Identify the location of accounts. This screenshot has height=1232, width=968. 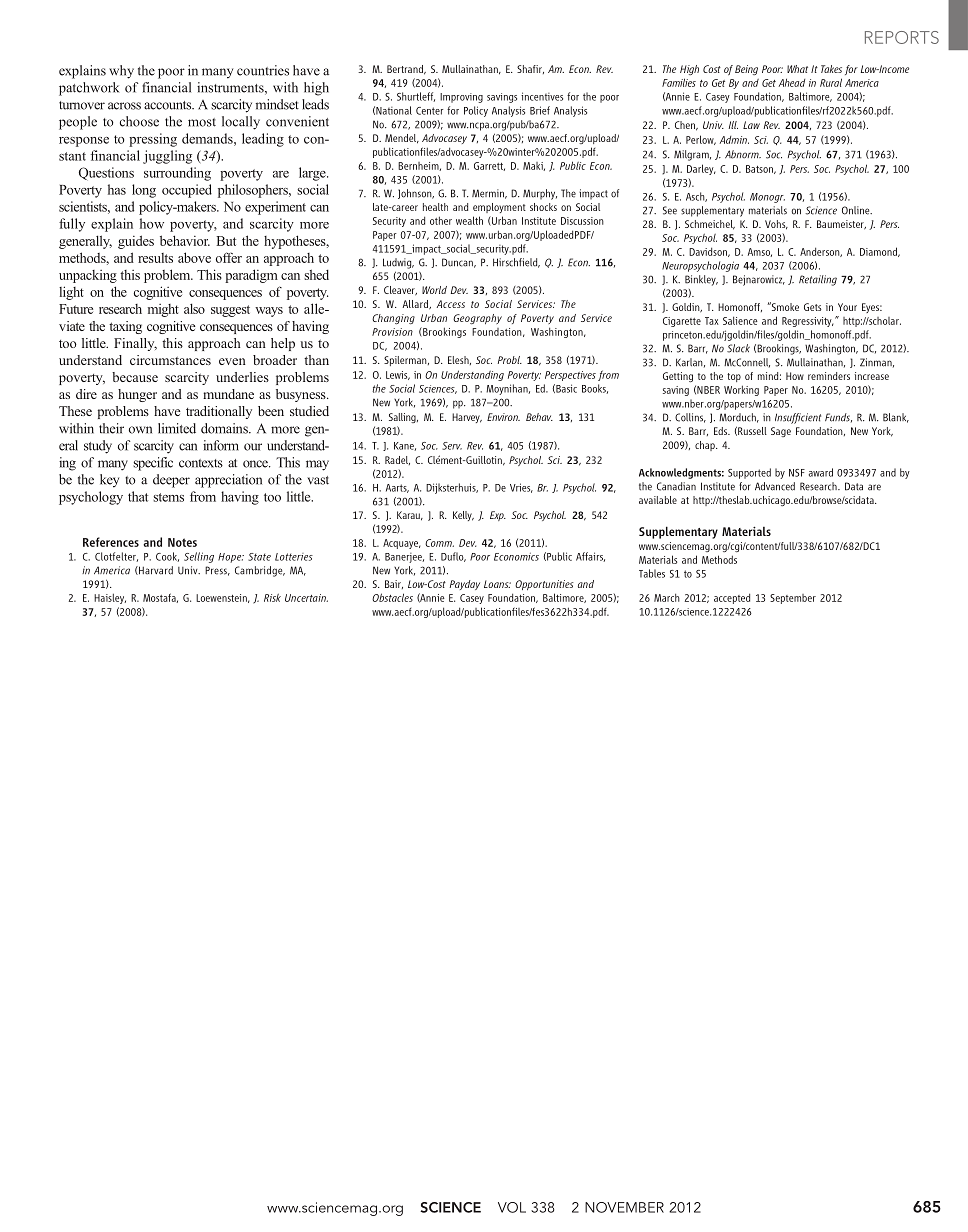
(169, 105).
